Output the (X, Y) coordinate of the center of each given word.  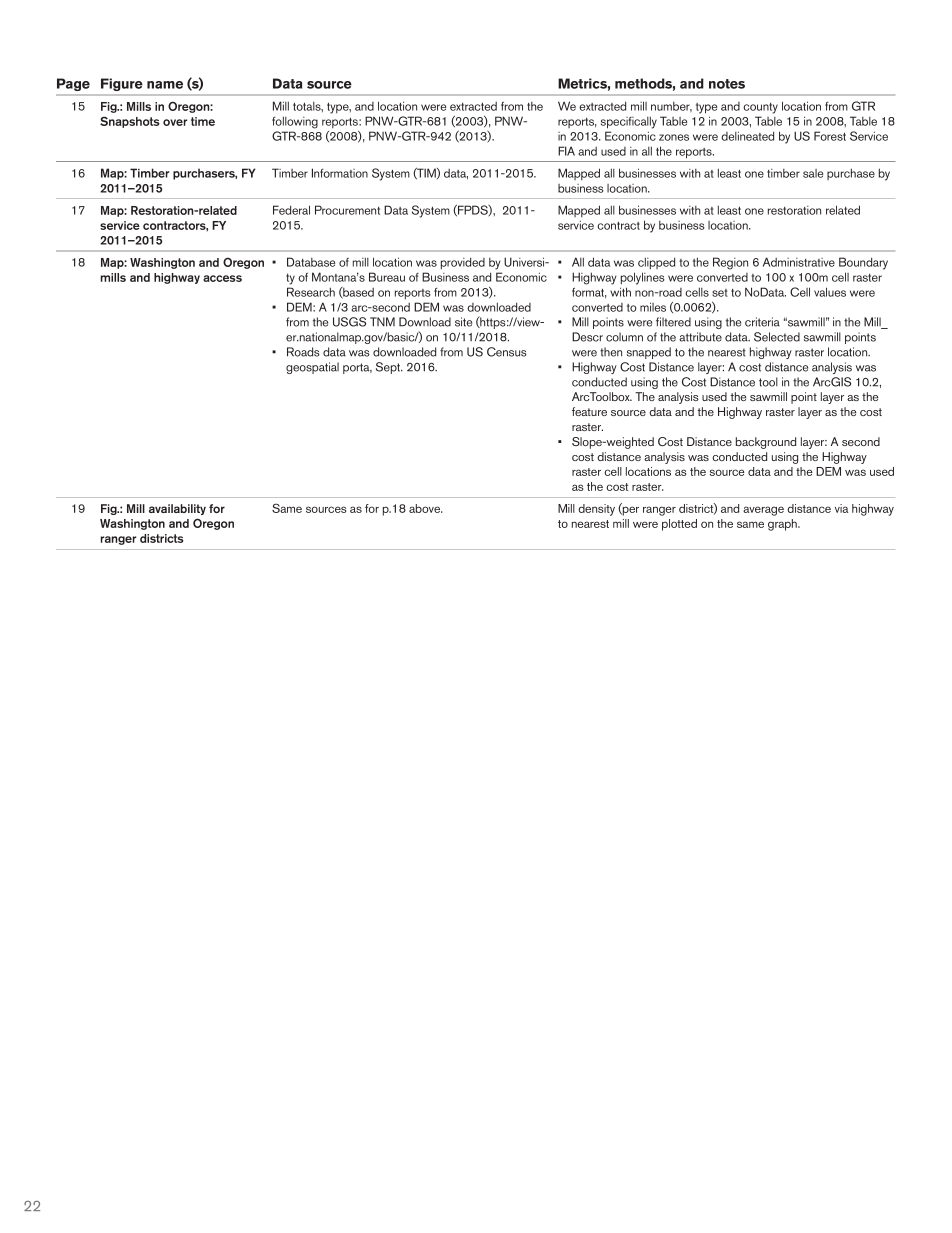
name (165, 85)
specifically (629, 122)
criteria (762, 322)
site (463, 322)
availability (177, 509)
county (760, 108)
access (222, 278)
